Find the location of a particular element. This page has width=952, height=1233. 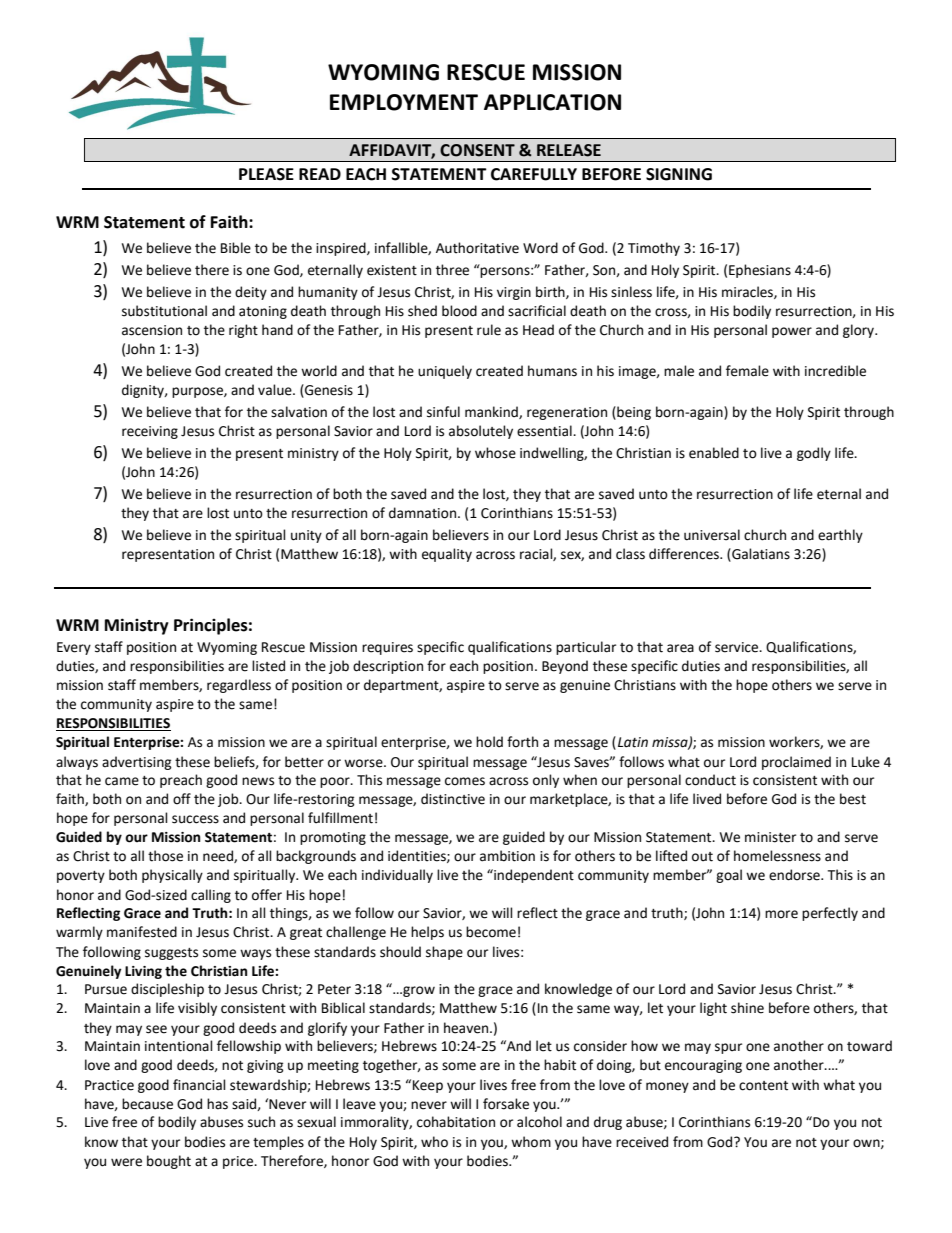

Galatians is located at coordinates (760, 554).
